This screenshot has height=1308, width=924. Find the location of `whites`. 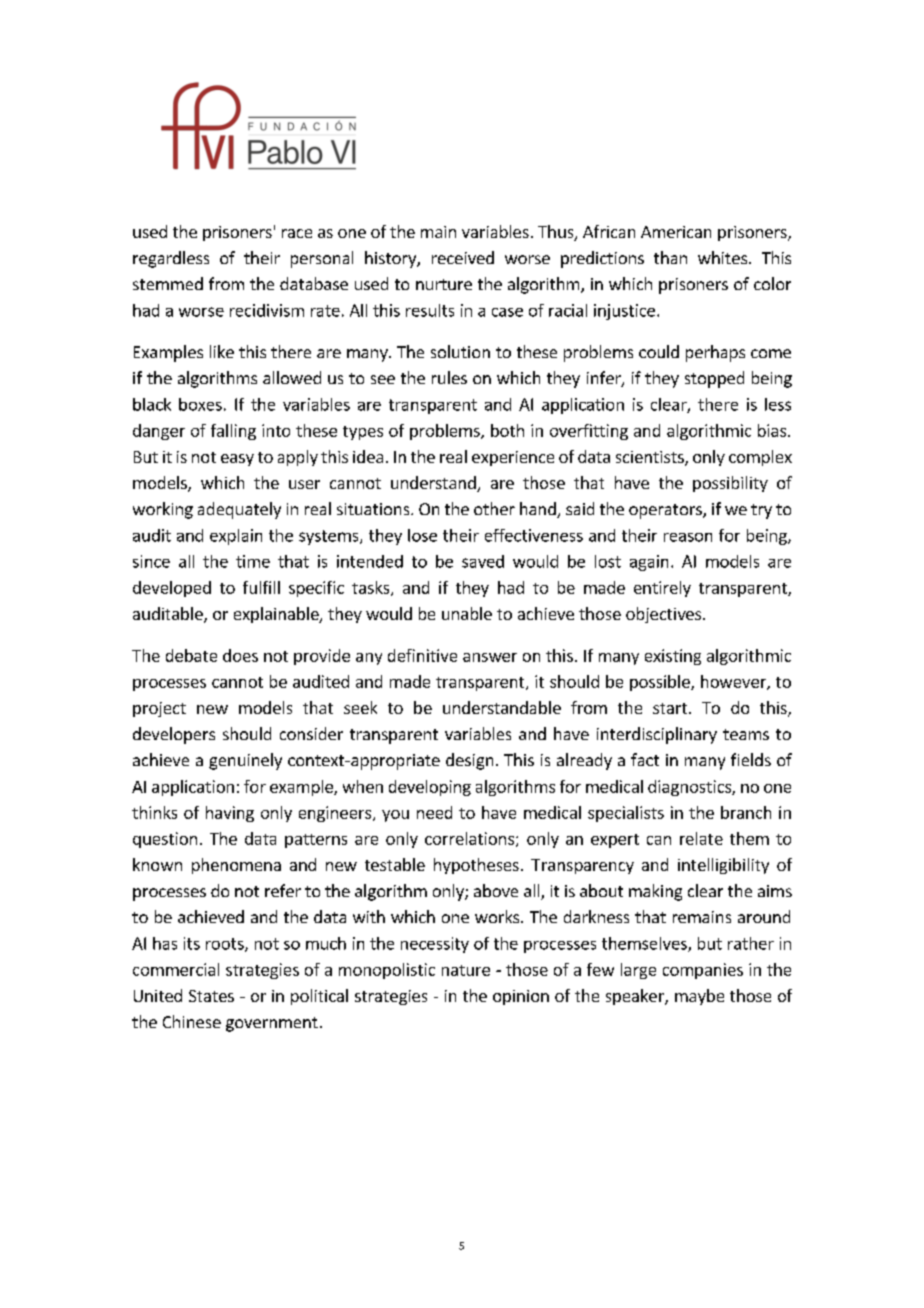

whites is located at coordinates (722, 257).
